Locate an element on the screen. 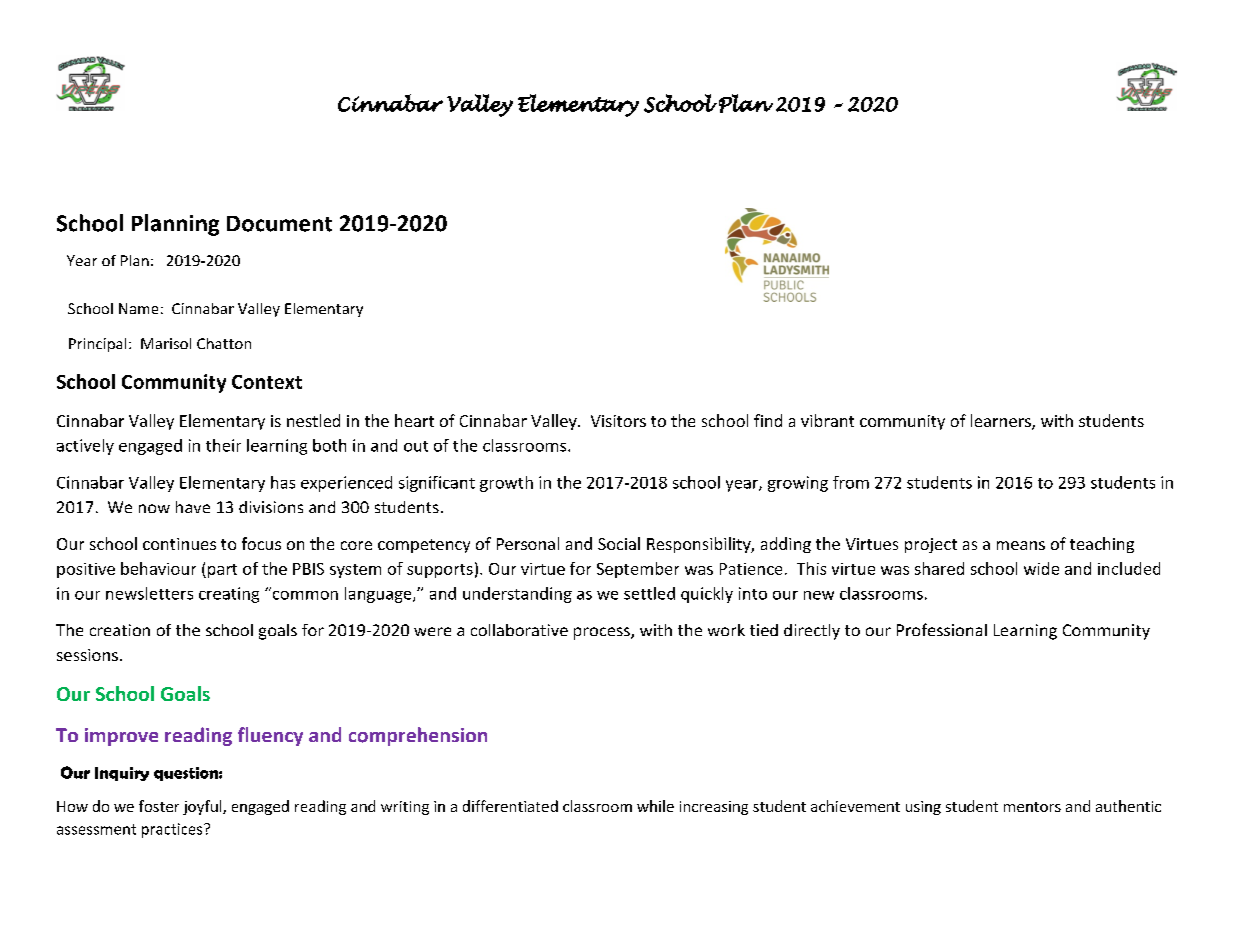 This screenshot has width=1233, height=952. Name is located at coordinates (138, 308).
